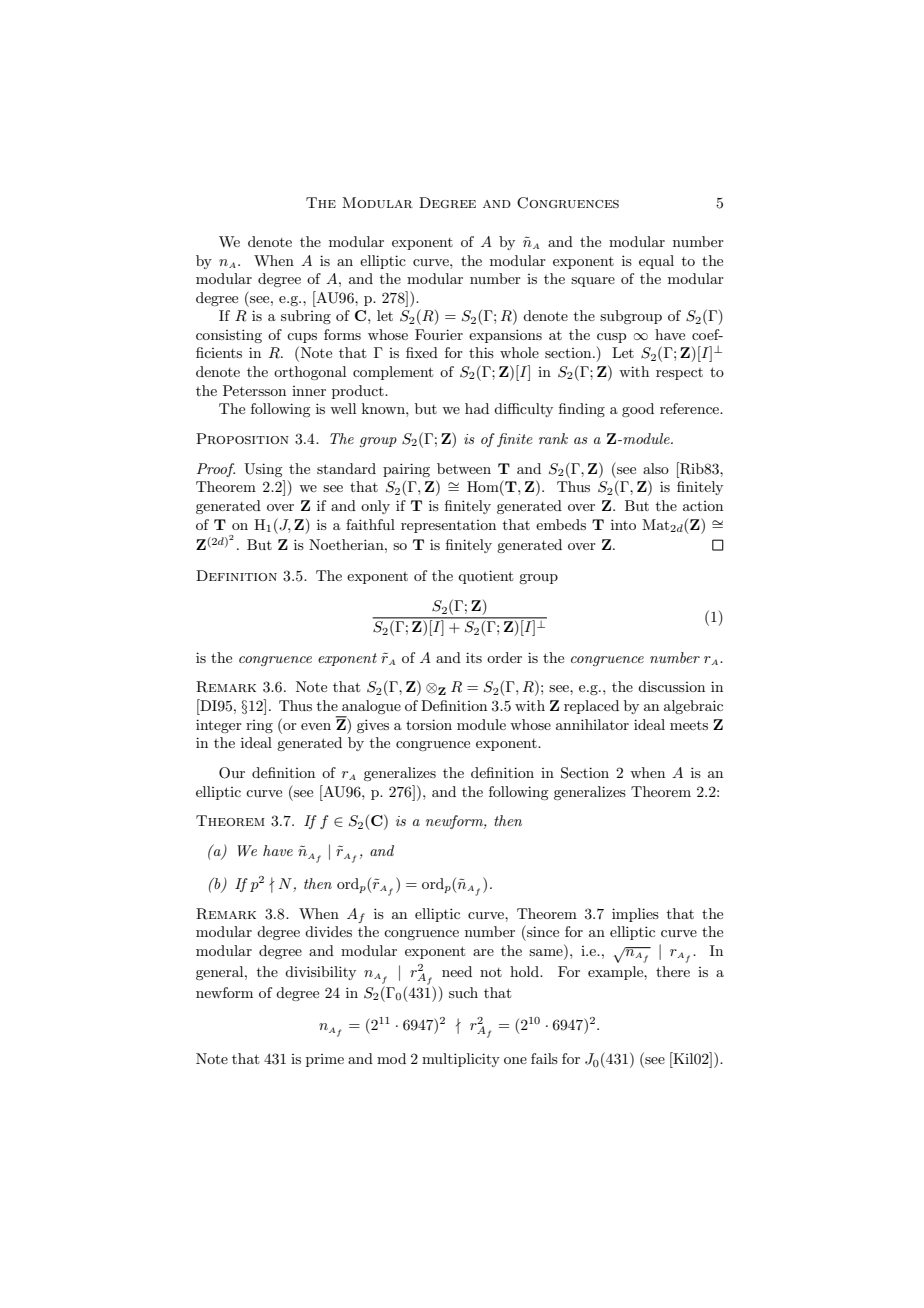  I want to click on cups, so click(302, 338).
